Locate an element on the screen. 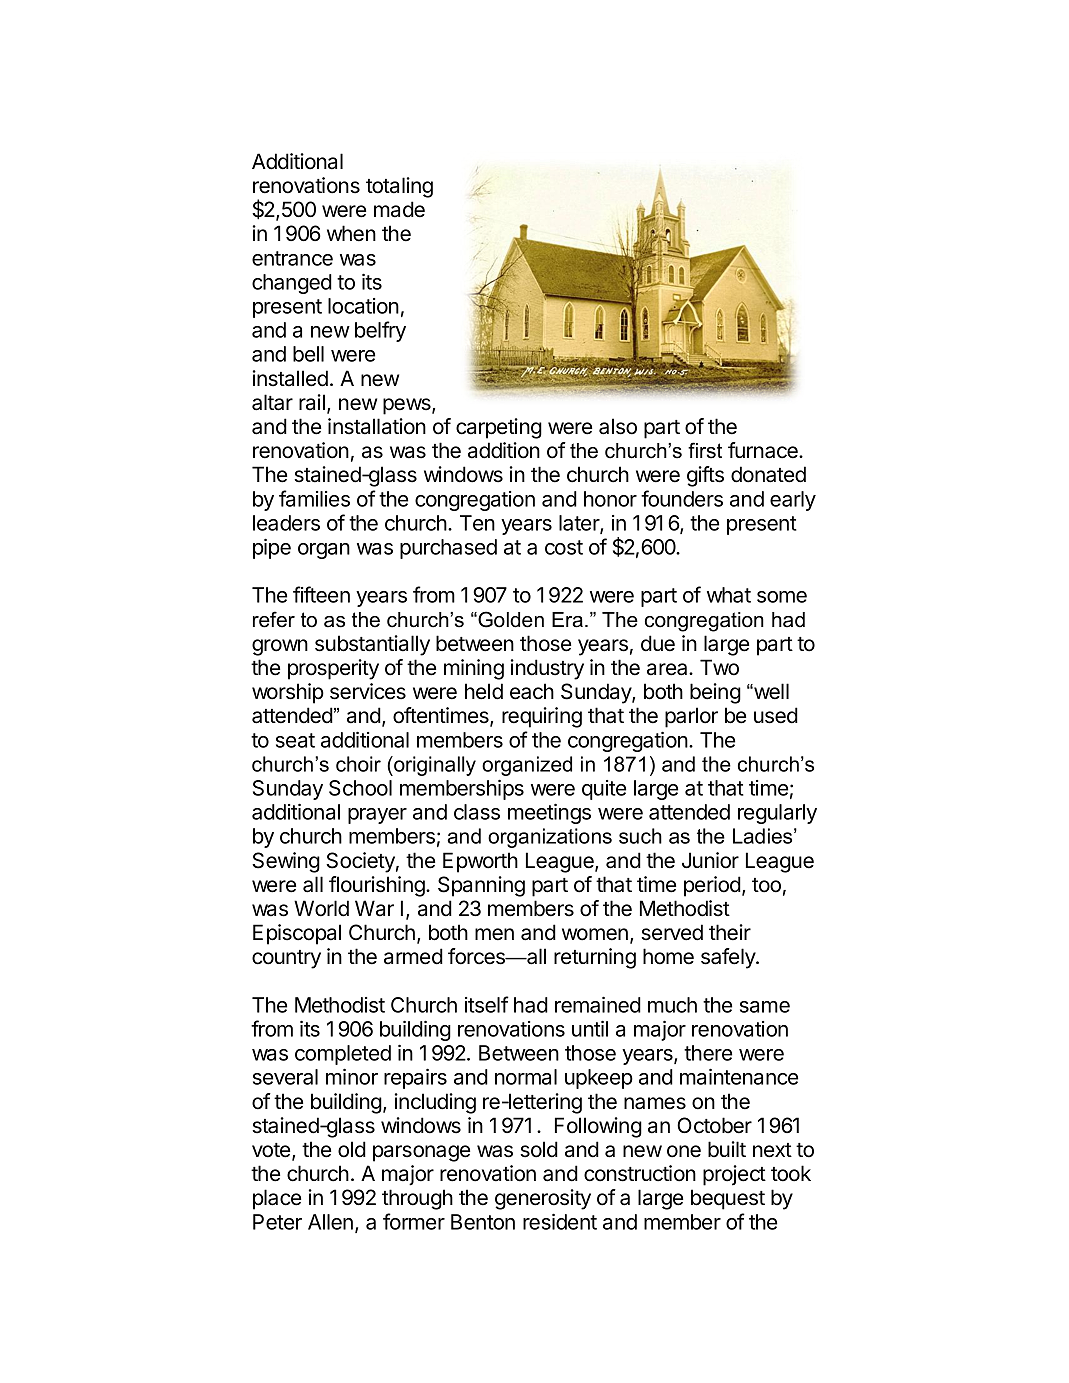 The image size is (1069, 1383). Allen is located at coordinates (330, 1222).
